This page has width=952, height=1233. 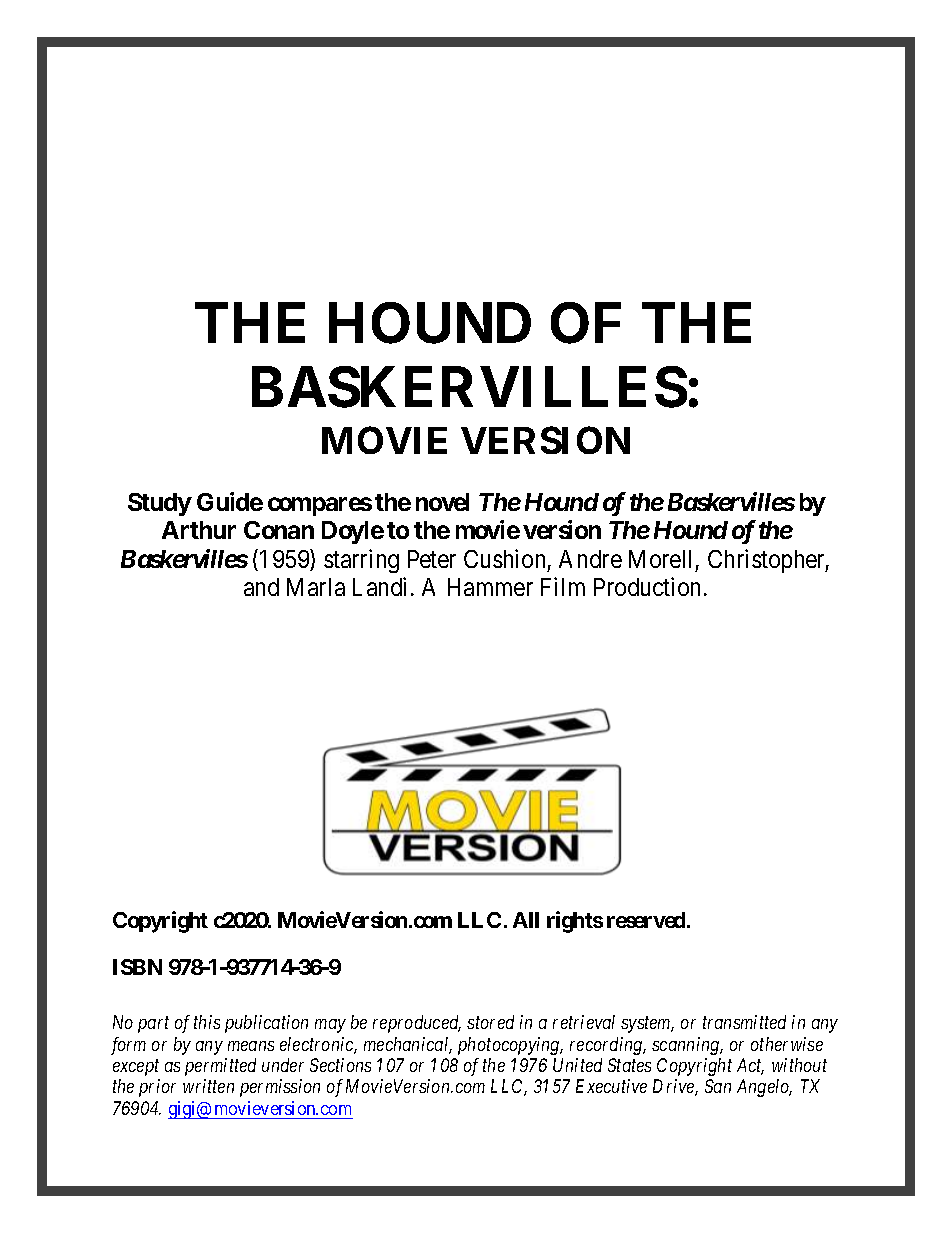 I want to click on this, so click(x=207, y=1022).
